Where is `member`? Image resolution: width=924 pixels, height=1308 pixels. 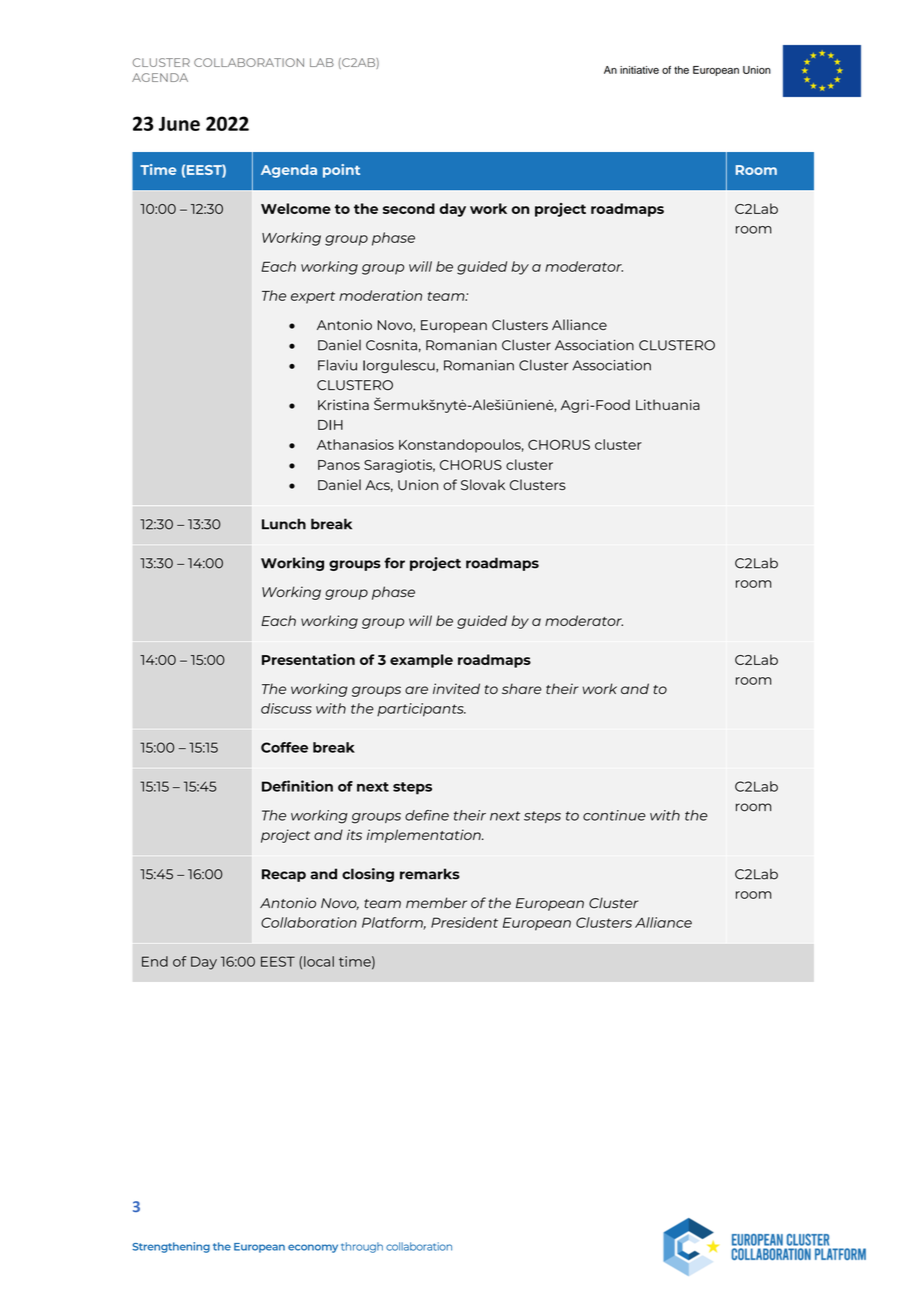
member is located at coordinates (436, 902).
